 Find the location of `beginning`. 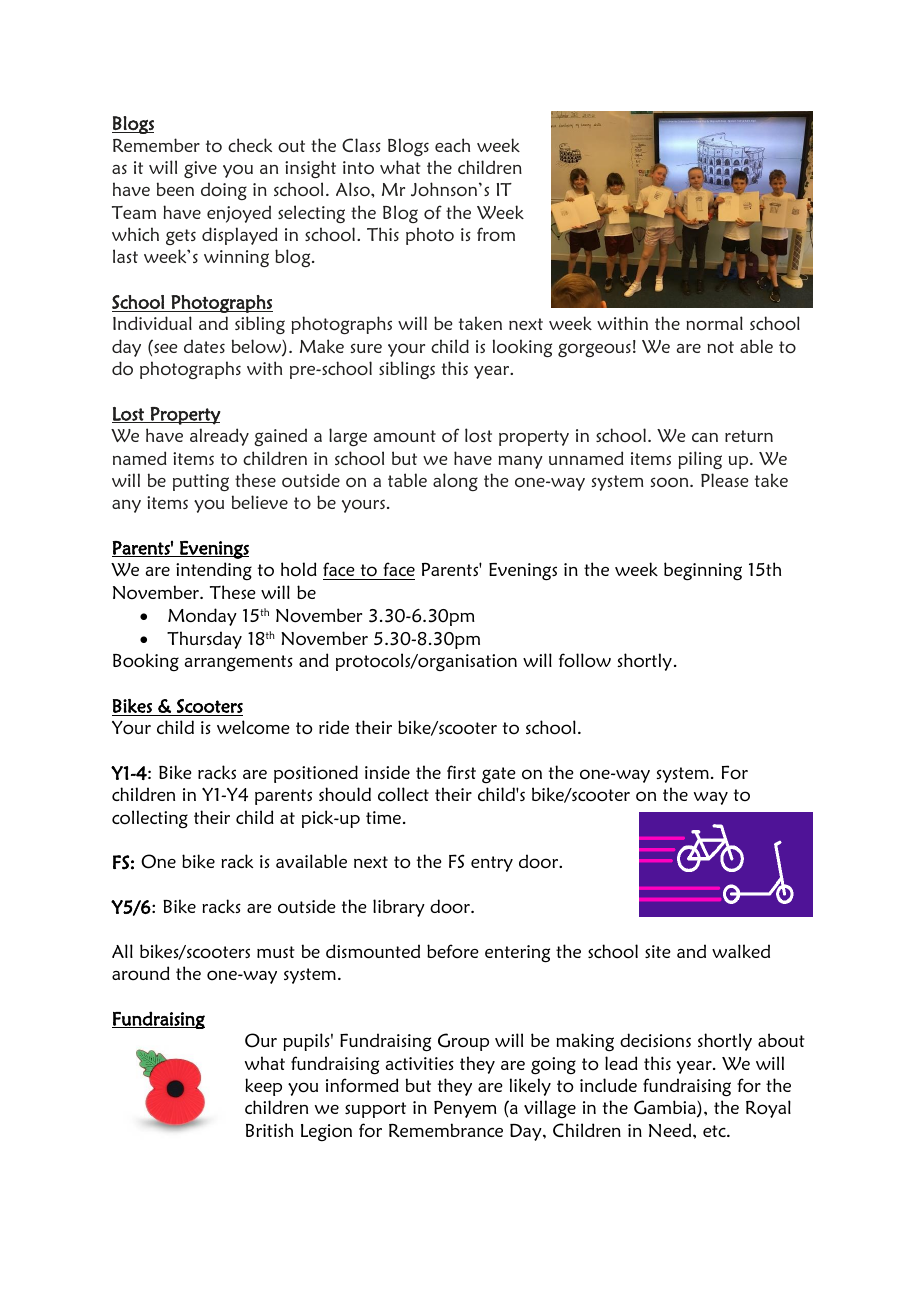

beginning is located at coordinates (703, 571).
